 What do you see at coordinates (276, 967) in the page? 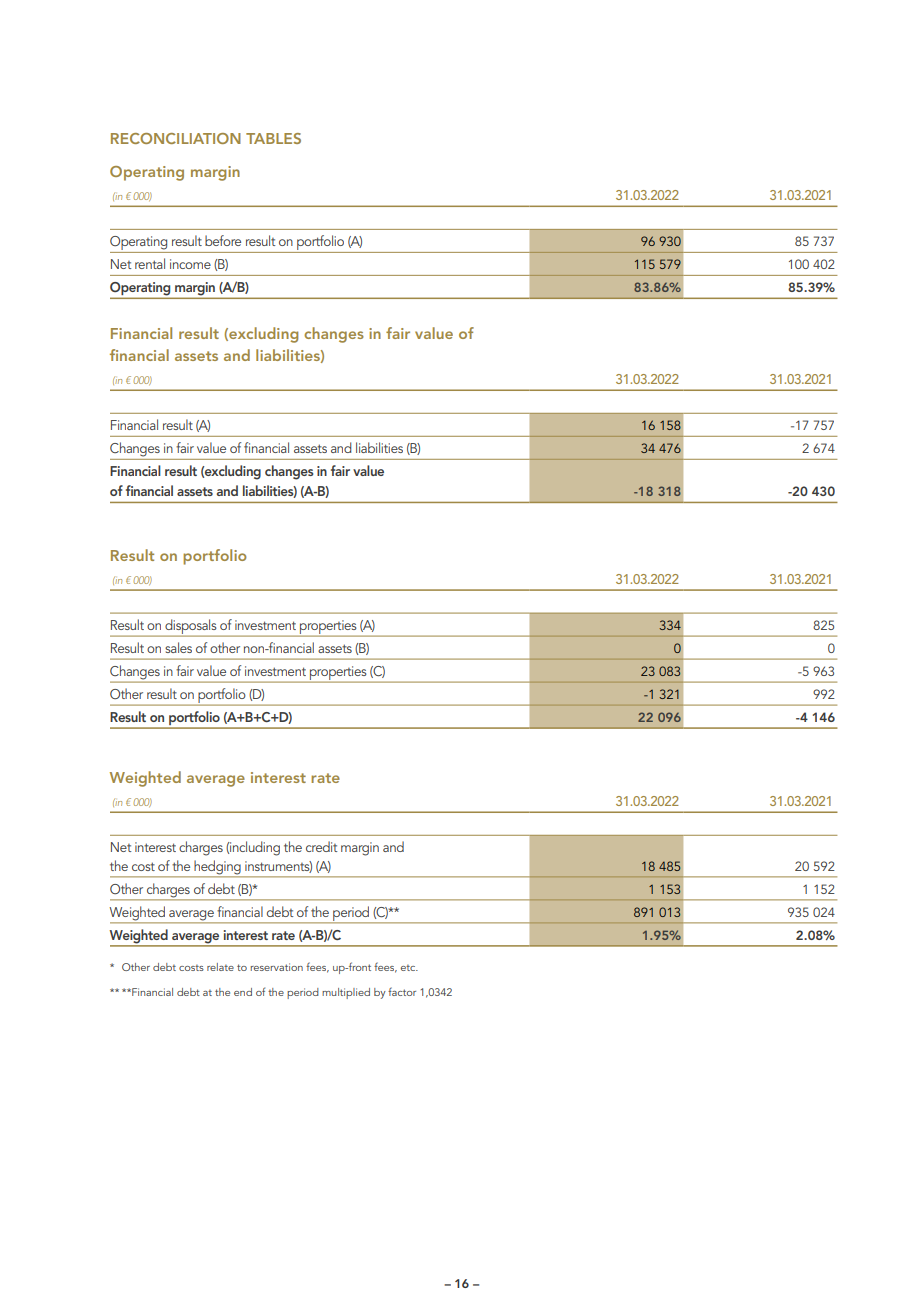
I see `reservation` at bounding box center [276, 967].
